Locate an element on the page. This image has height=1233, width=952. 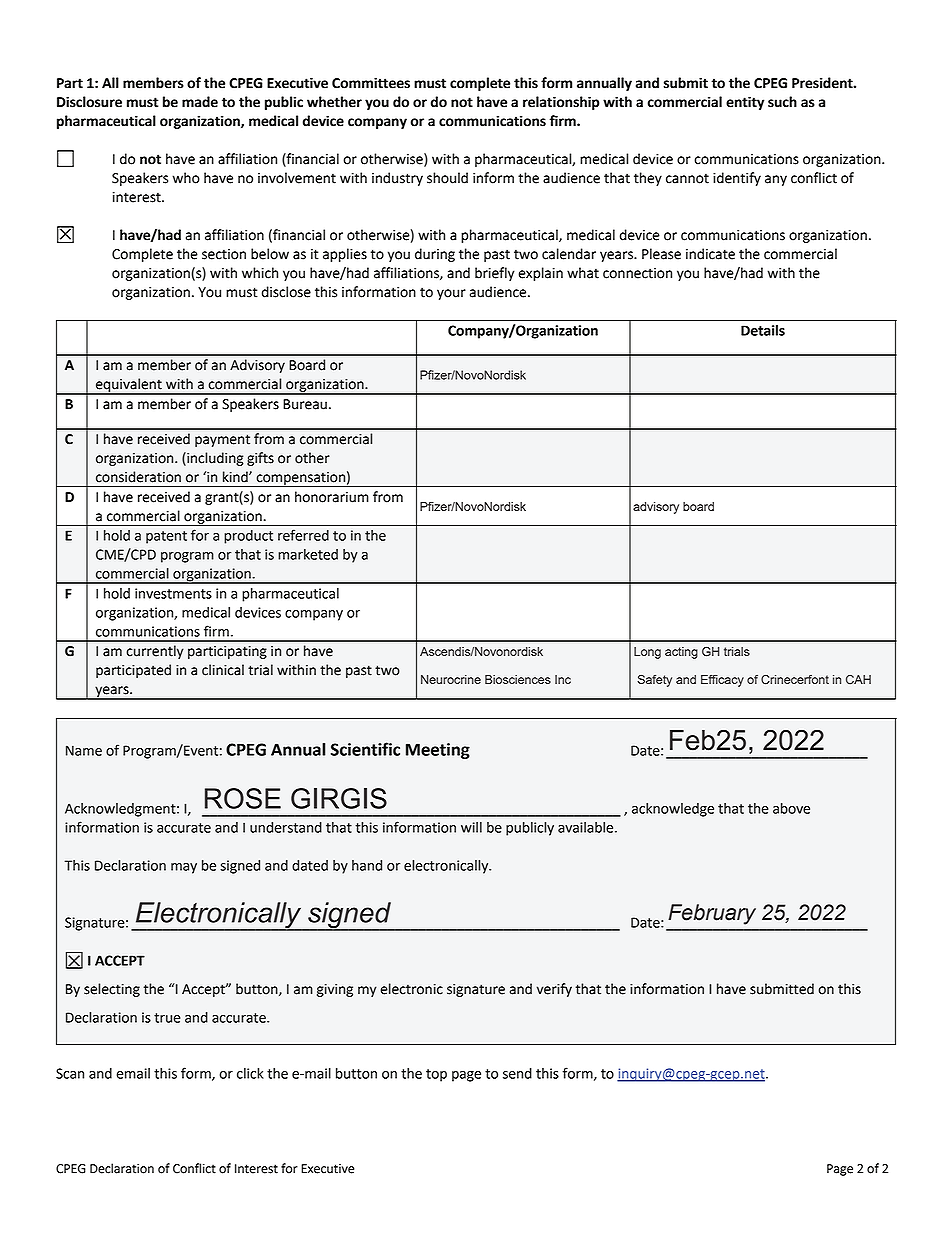
investments is located at coordinates (173, 593).
